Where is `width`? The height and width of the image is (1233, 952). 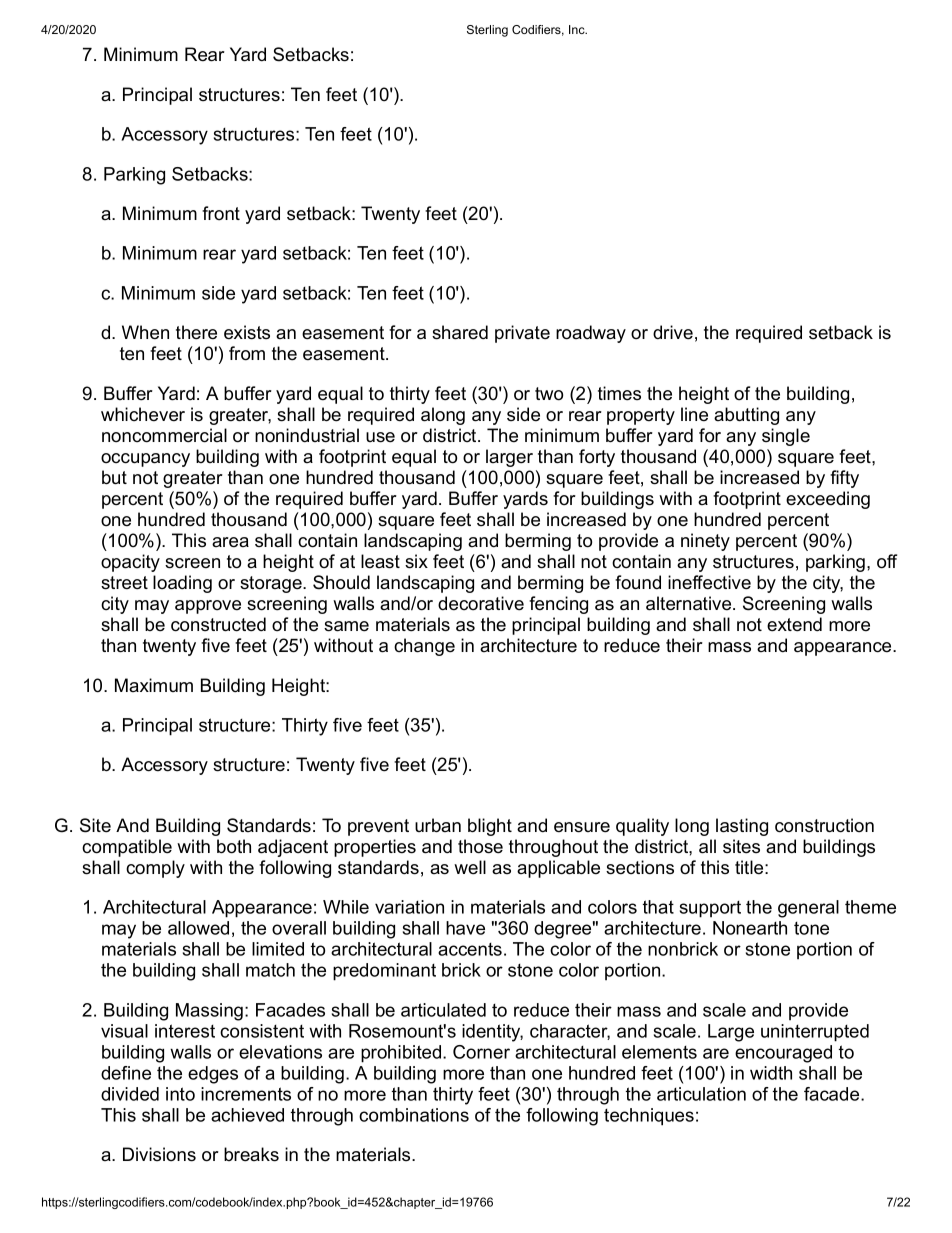 width is located at coordinates (771, 1073).
